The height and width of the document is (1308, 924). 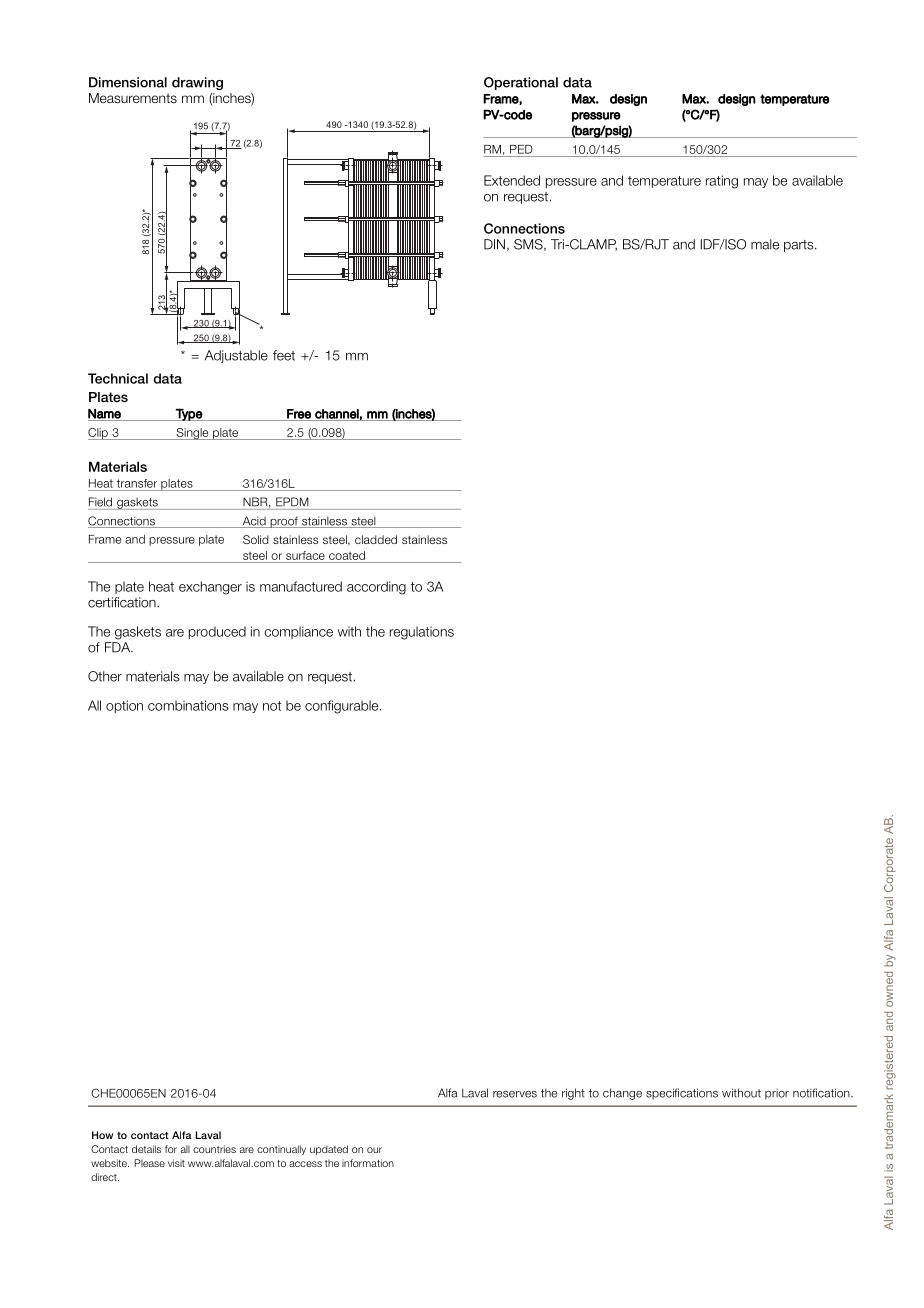 I want to click on drawing, so click(x=197, y=83).
